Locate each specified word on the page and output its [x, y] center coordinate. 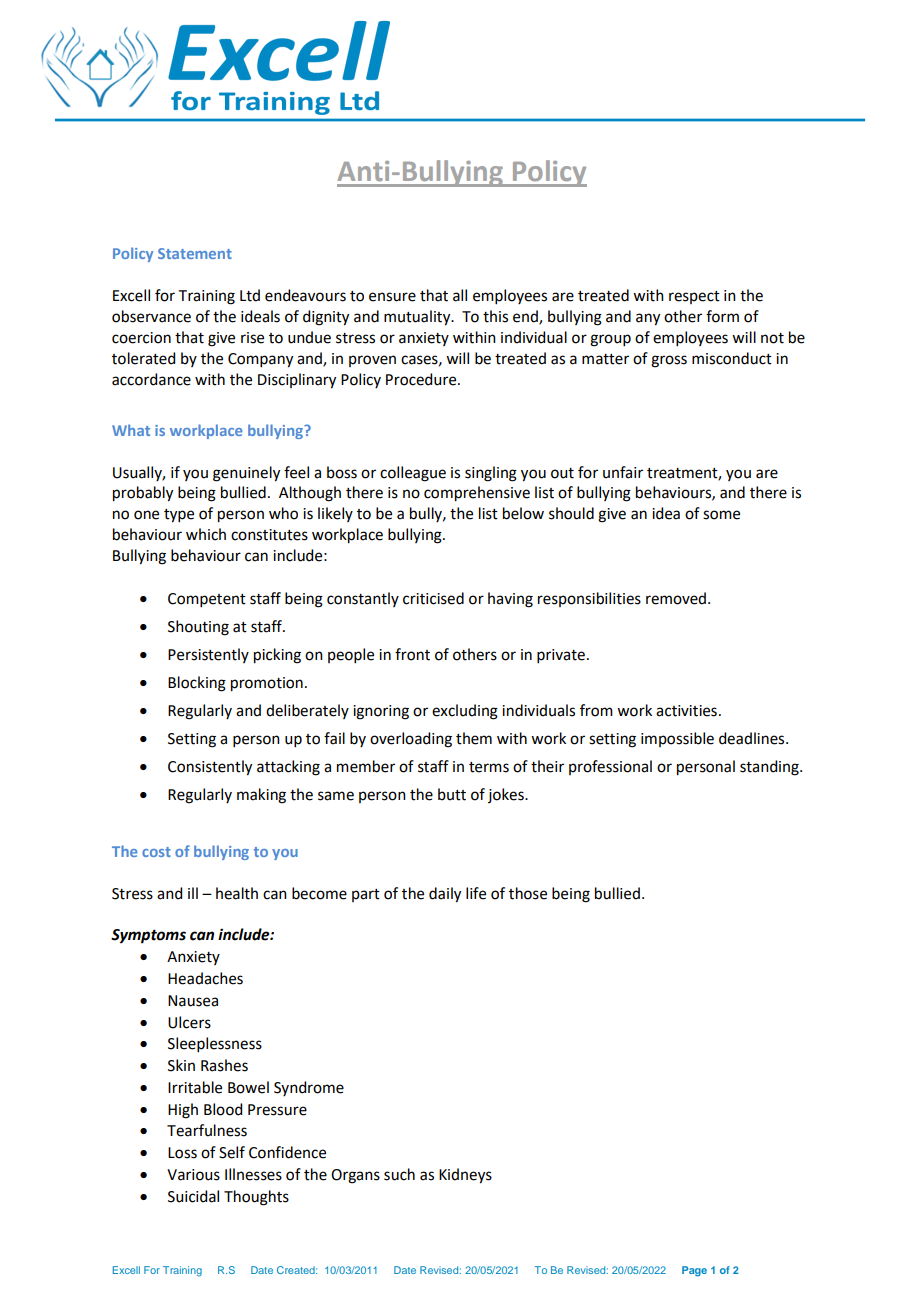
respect [694, 297]
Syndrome [309, 1088]
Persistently [208, 655]
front [412, 654]
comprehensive [477, 494]
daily [445, 895]
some [721, 515]
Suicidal [193, 1196]
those [528, 893]
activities [686, 711]
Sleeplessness [215, 1044]
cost [156, 852]
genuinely [246, 474]
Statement [195, 253]
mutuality [418, 318]
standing [770, 768]
